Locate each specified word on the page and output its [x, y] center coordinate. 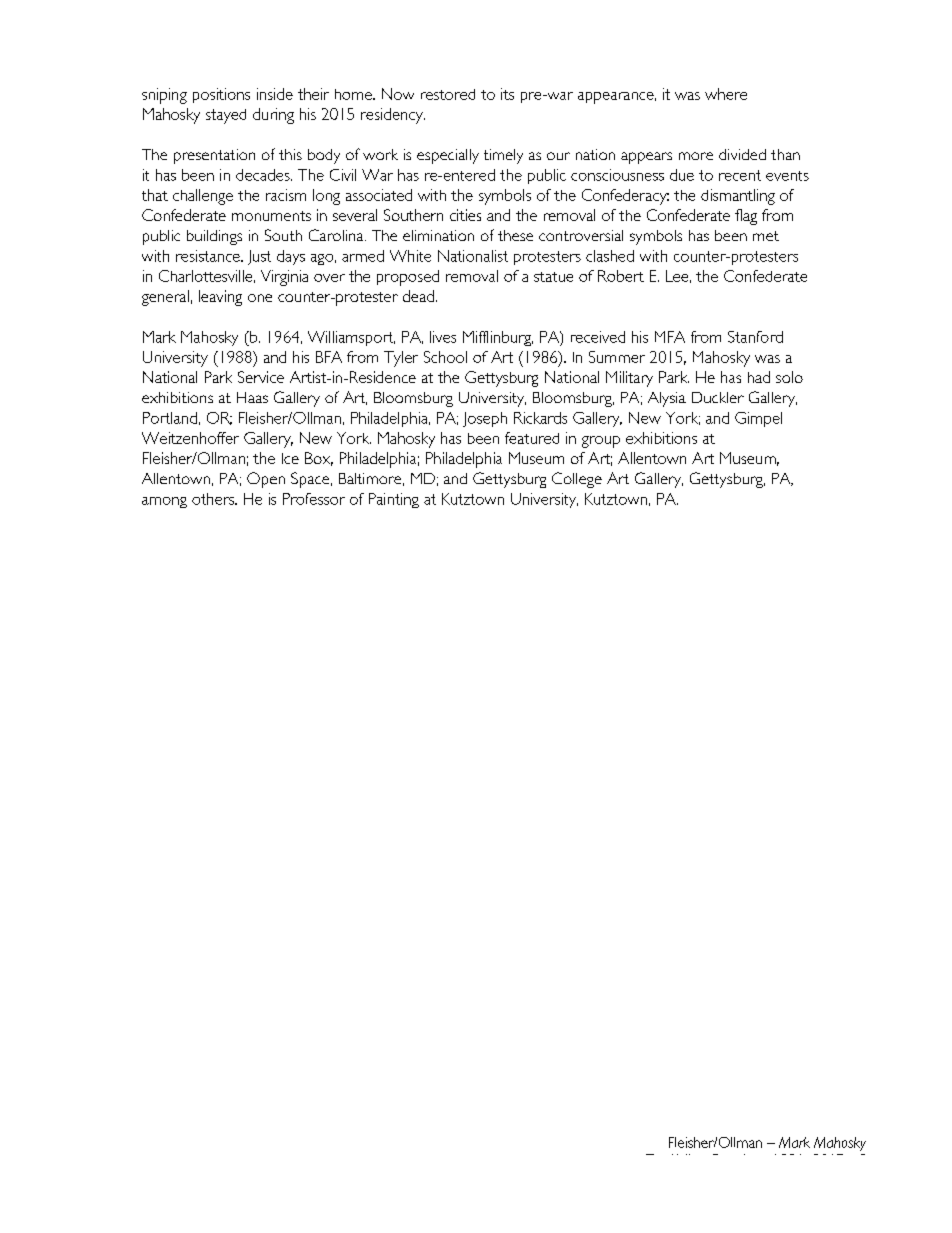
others [214, 499]
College [577, 480]
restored [448, 94]
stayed [226, 116]
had [759, 377]
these [515, 235]
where [726, 94]
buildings [214, 237]
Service [261, 377]
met [766, 236]
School [445, 357]
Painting [394, 500]
